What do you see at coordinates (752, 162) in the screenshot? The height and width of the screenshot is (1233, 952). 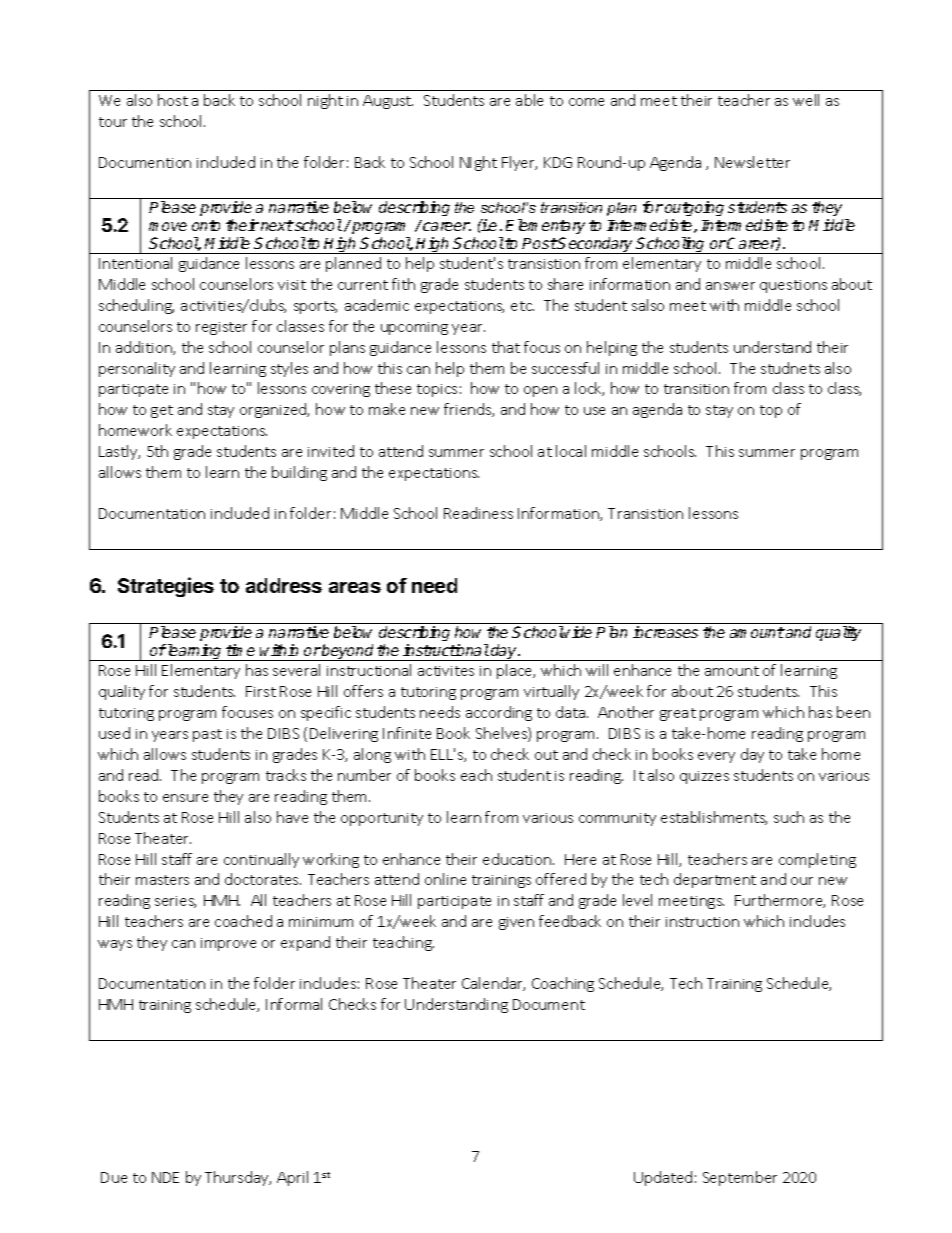 I see `Newsletter` at bounding box center [752, 162].
